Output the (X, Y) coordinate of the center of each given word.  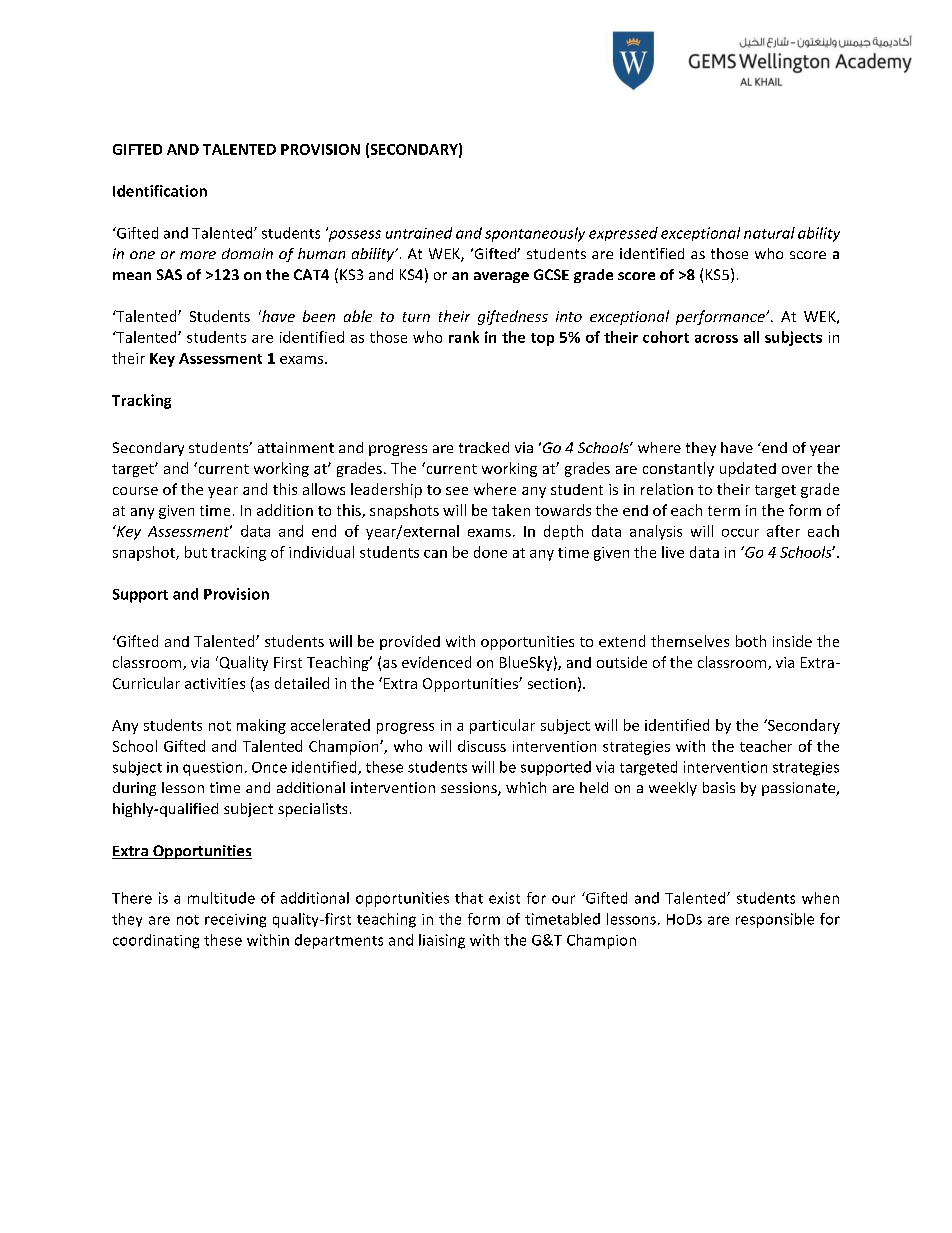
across (716, 339)
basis (719, 787)
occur (740, 533)
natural (769, 233)
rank (464, 337)
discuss (482, 746)
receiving (235, 921)
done (490, 552)
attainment (296, 447)
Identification (160, 191)
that (469, 898)
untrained (419, 233)
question (212, 769)
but (196, 552)
